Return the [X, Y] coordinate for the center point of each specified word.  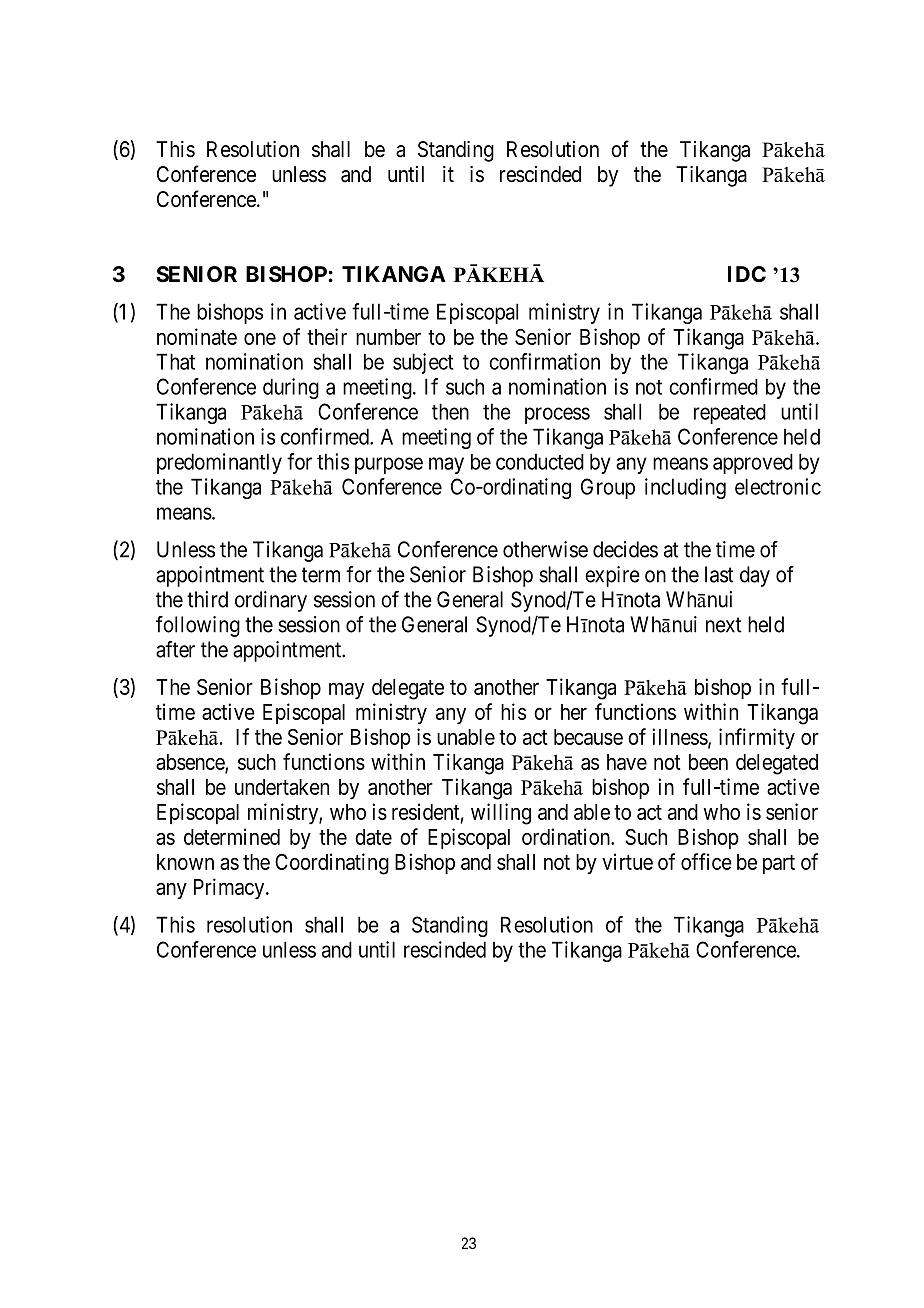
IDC [747, 274]
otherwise [545, 549]
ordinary [271, 601]
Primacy [230, 889]
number [388, 337]
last [719, 574]
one [260, 339]
